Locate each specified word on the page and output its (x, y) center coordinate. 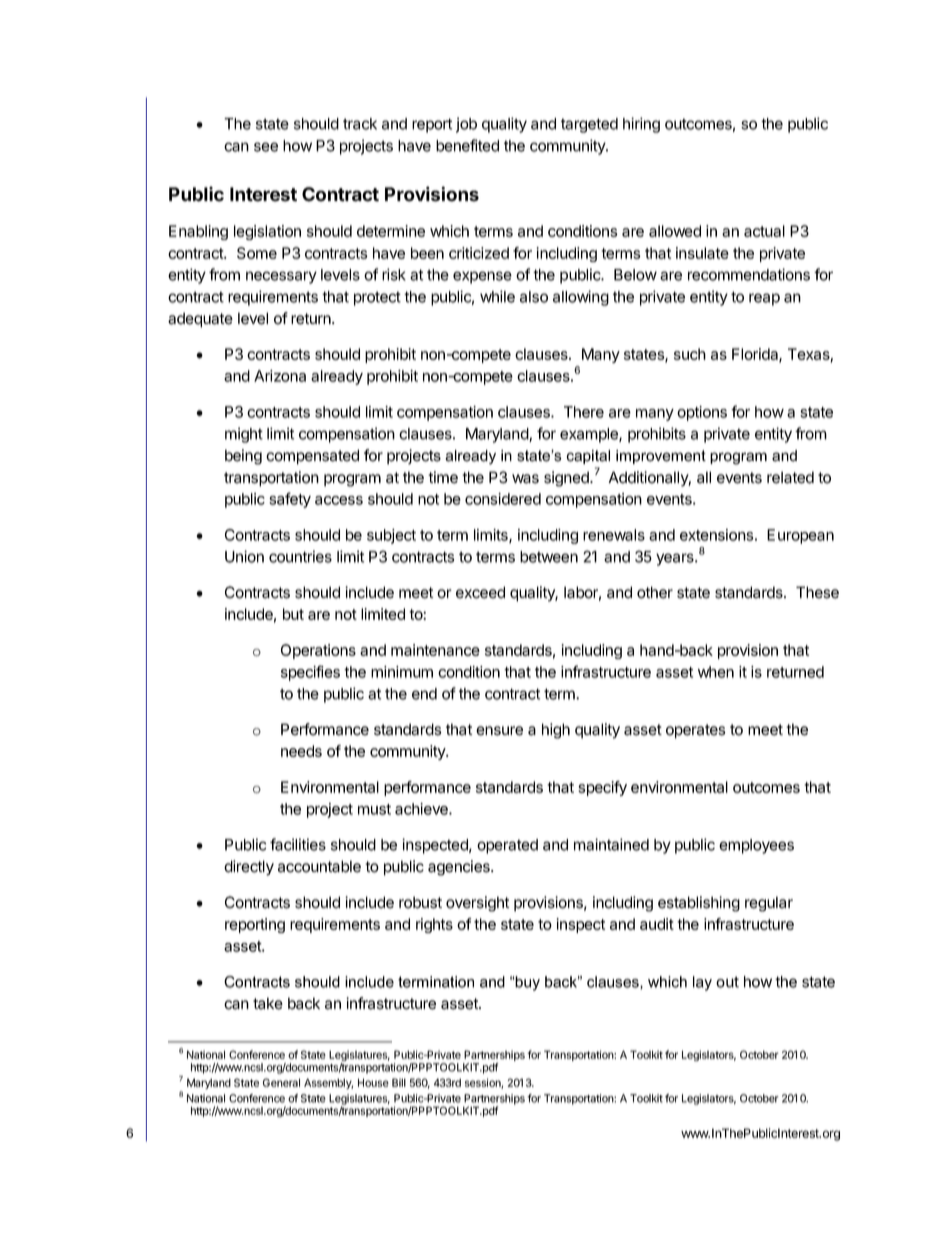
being (243, 457)
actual (764, 231)
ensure (499, 731)
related (790, 477)
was (525, 479)
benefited (467, 145)
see (266, 147)
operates (696, 731)
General (281, 1082)
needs (301, 751)
